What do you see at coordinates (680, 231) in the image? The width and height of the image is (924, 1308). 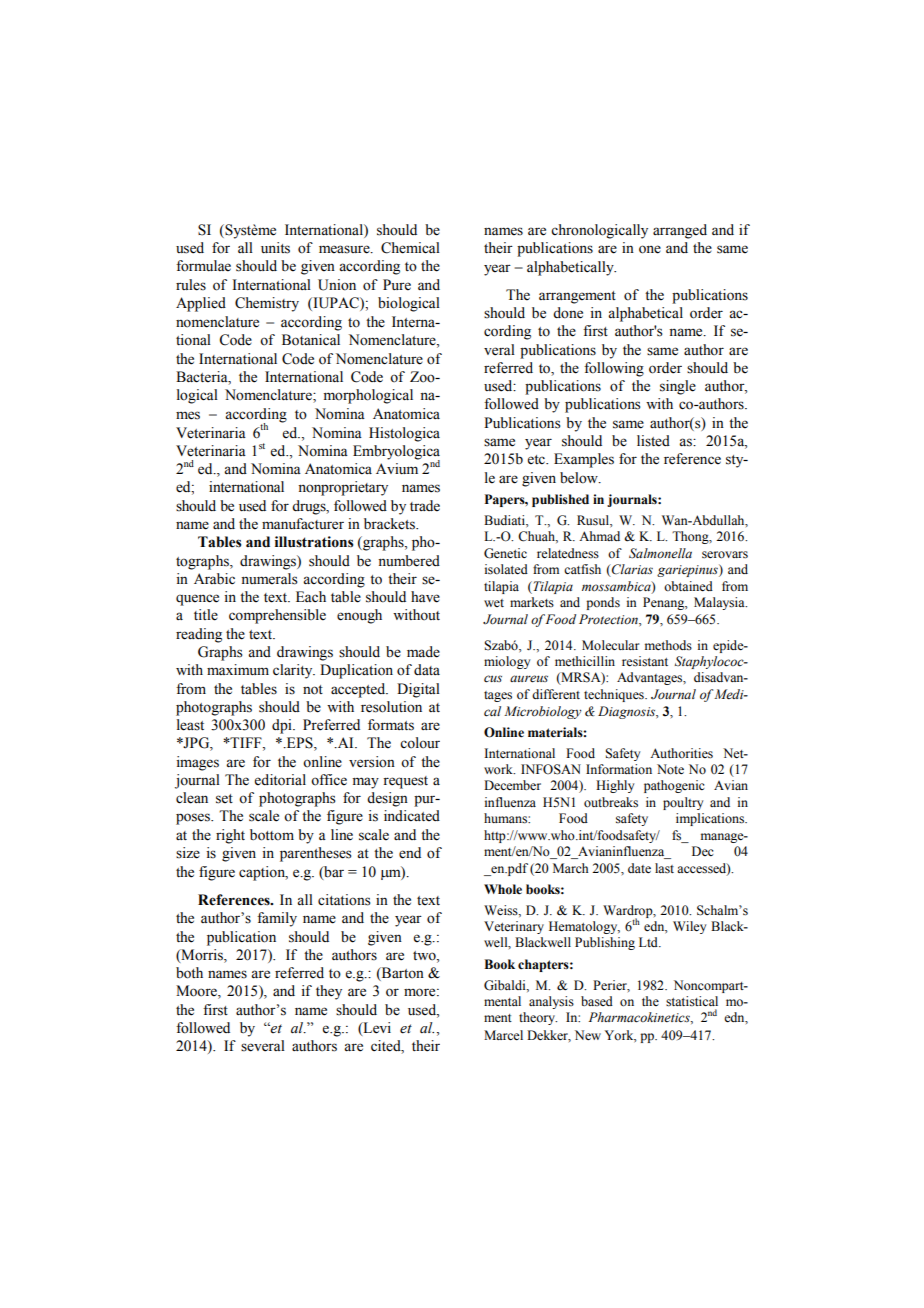 I see `arranged` at bounding box center [680, 231].
